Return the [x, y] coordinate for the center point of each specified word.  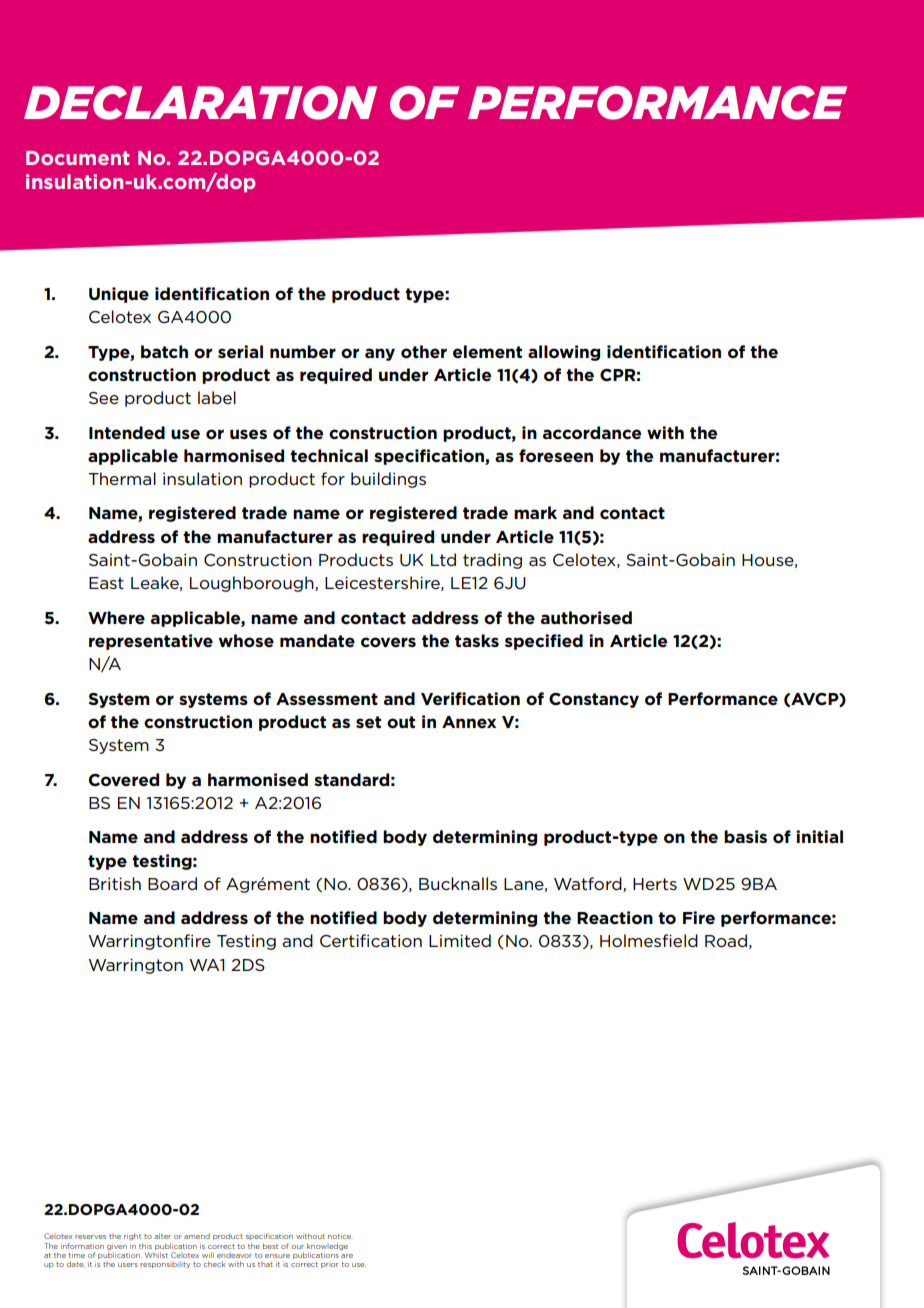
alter [162, 1236]
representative [151, 642]
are [347, 1256]
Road [726, 941]
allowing [564, 353]
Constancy [594, 700]
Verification [470, 699]
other [424, 352]
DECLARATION [200, 103]
